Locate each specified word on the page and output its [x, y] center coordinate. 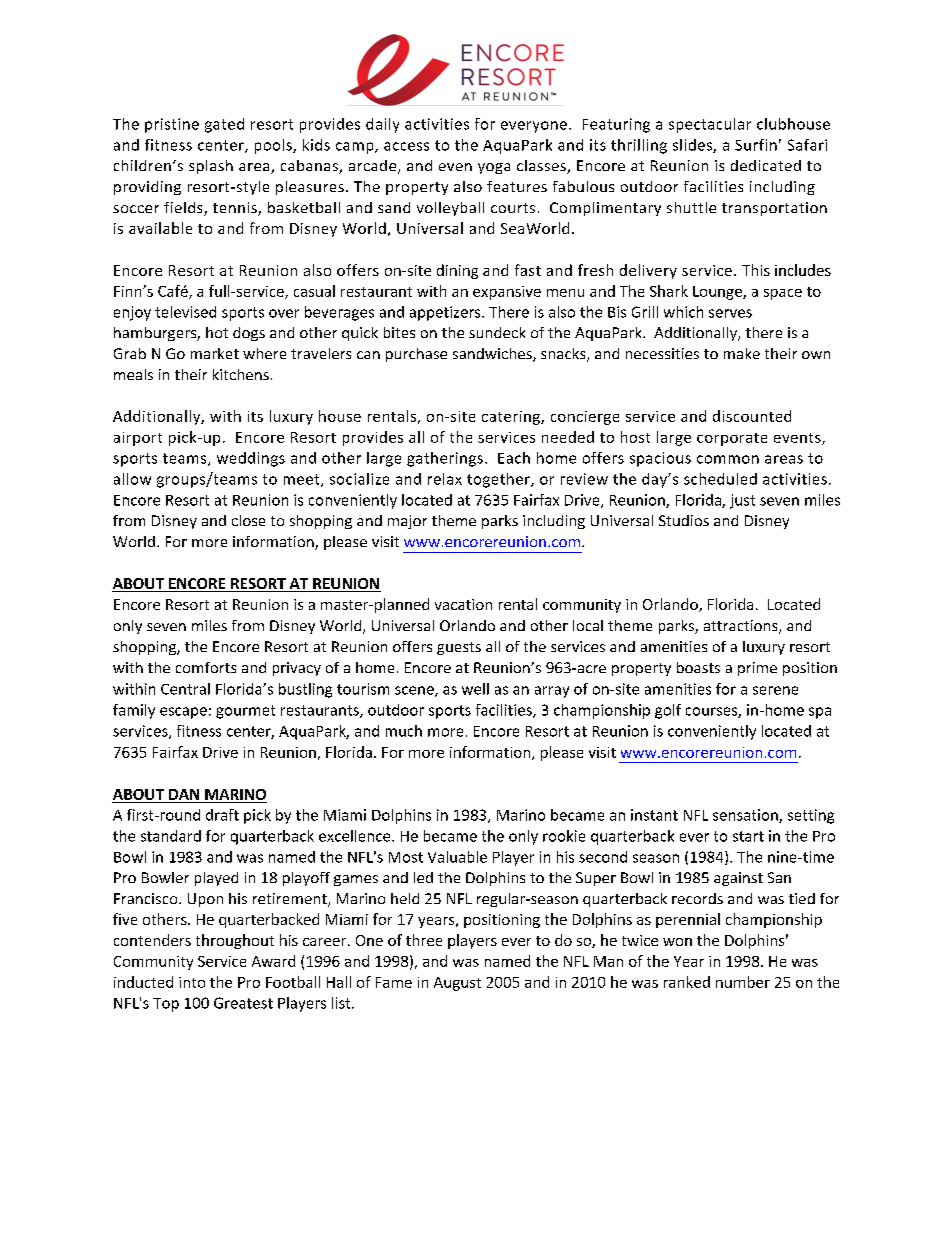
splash [211, 167]
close [248, 520]
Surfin [756, 145]
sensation [746, 816]
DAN [184, 794]
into [192, 982]
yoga [494, 168]
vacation [463, 604]
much [404, 731]
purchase [416, 355]
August [457, 984]
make [742, 353]
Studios [684, 520]
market [215, 353]
